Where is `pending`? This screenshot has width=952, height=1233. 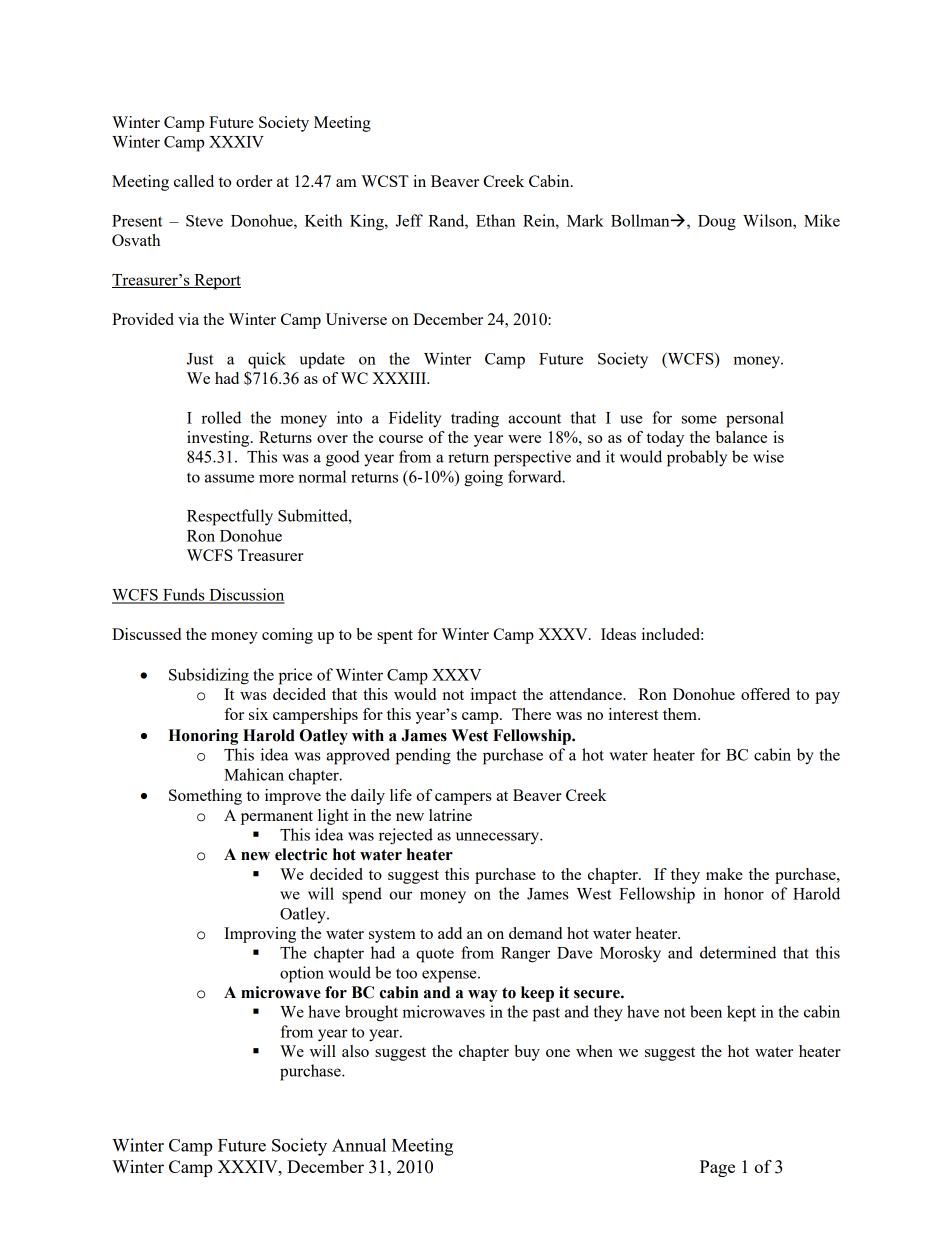
pending is located at coordinates (423, 756).
